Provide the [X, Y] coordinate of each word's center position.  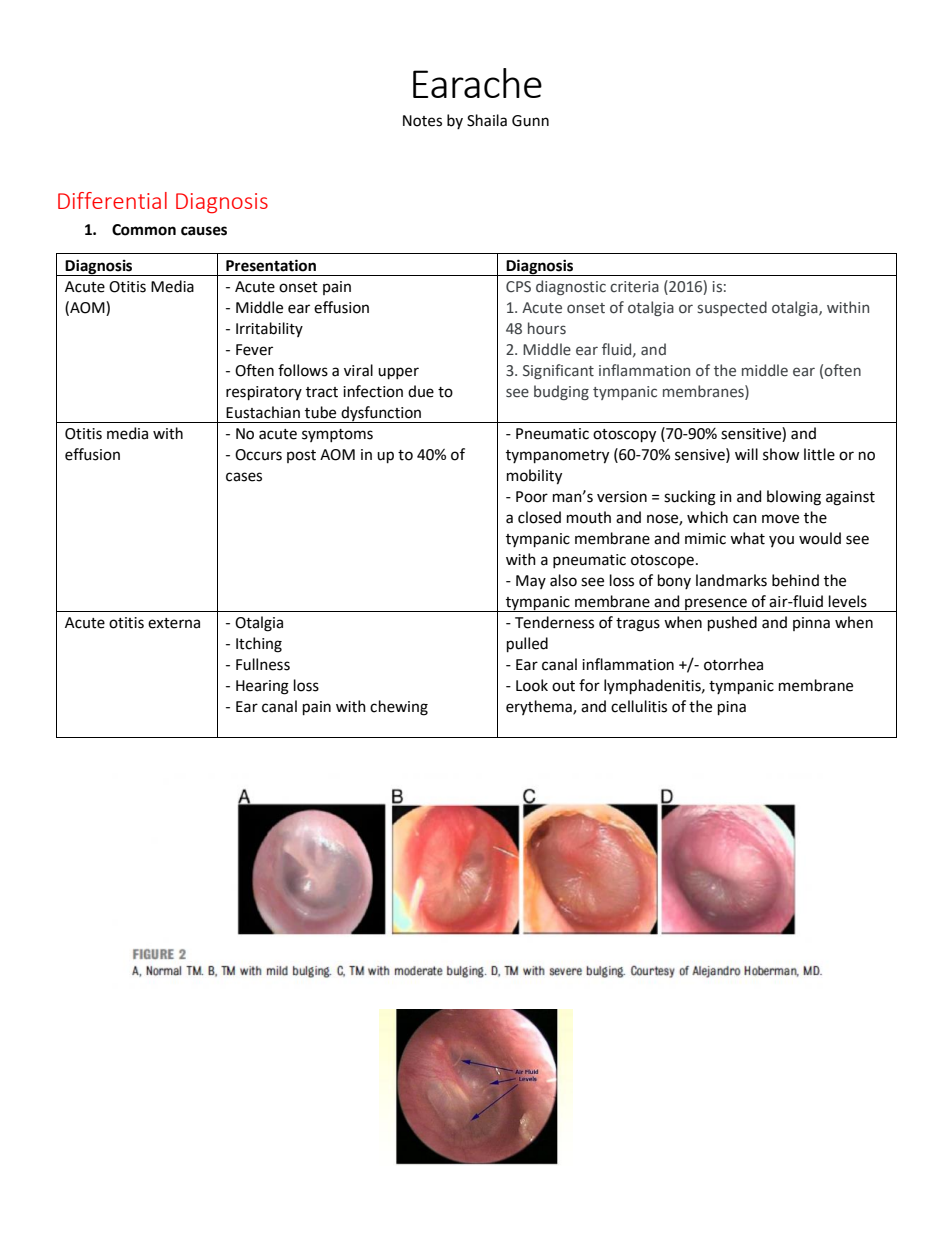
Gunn [530, 121]
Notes [422, 121]
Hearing [262, 687]
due [421, 391]
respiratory [264, 393]
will [746, 454]
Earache [477, 83]
